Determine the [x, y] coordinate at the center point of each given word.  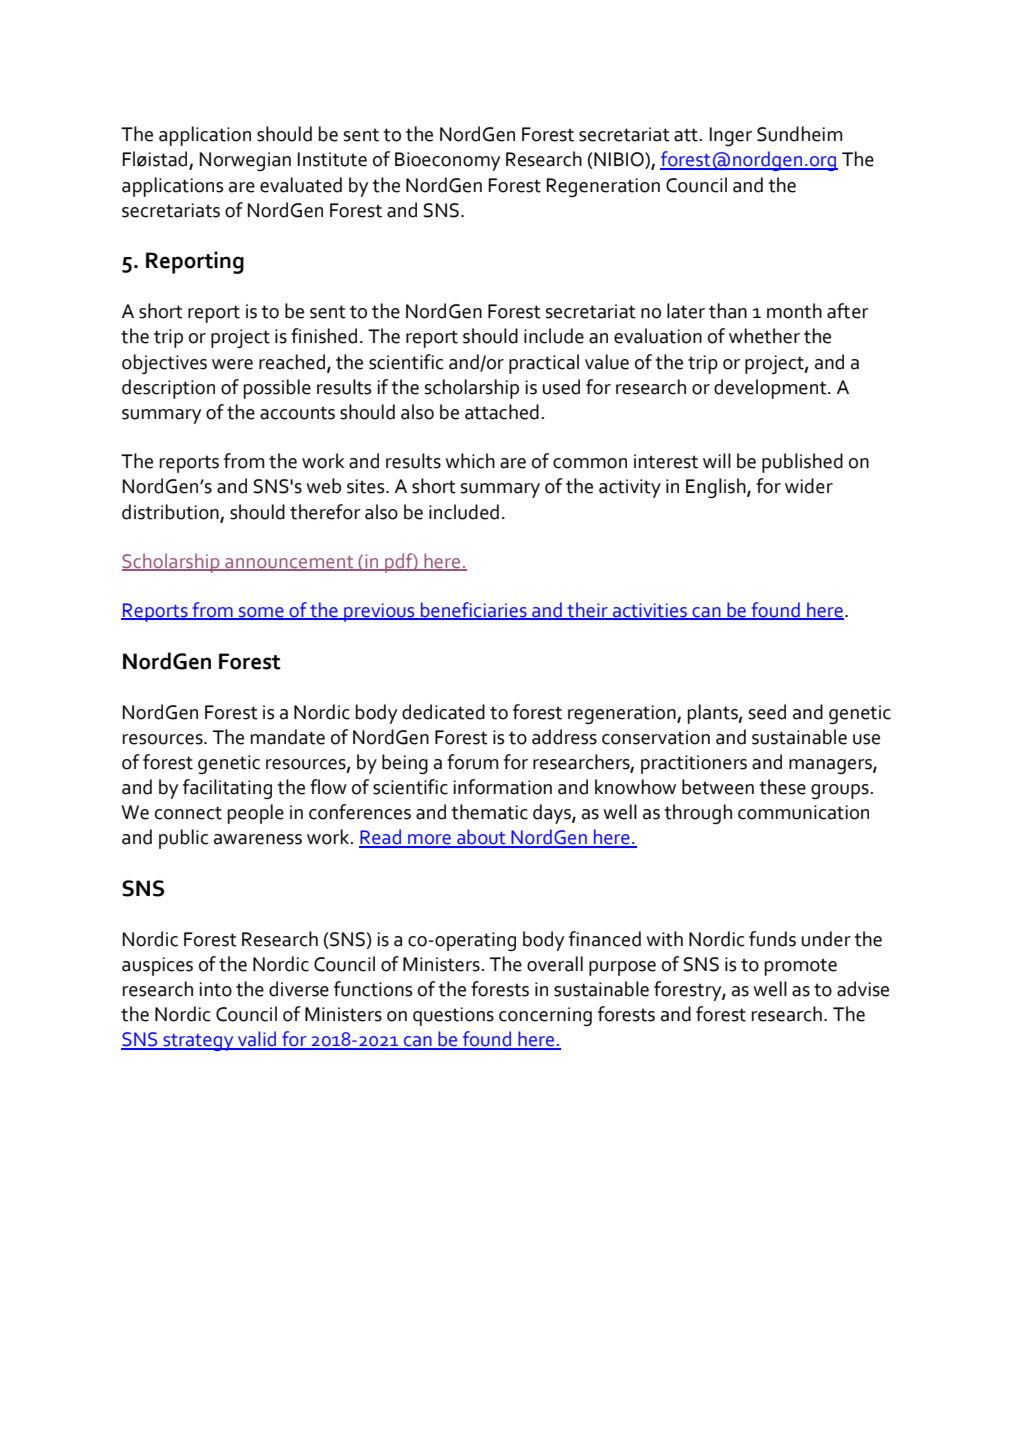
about [481, 838]
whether [764, 336]
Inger [731, 136]
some [261, 613]
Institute [332, 159]
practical [544, 364]
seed [767, 712]
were [232, 364]
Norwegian [245, 161]
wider [809, 486]
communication [803, 812]
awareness [258, 839]
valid [257, 1040]
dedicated [443, 712]
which [470, 461]
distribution [170, 512]
